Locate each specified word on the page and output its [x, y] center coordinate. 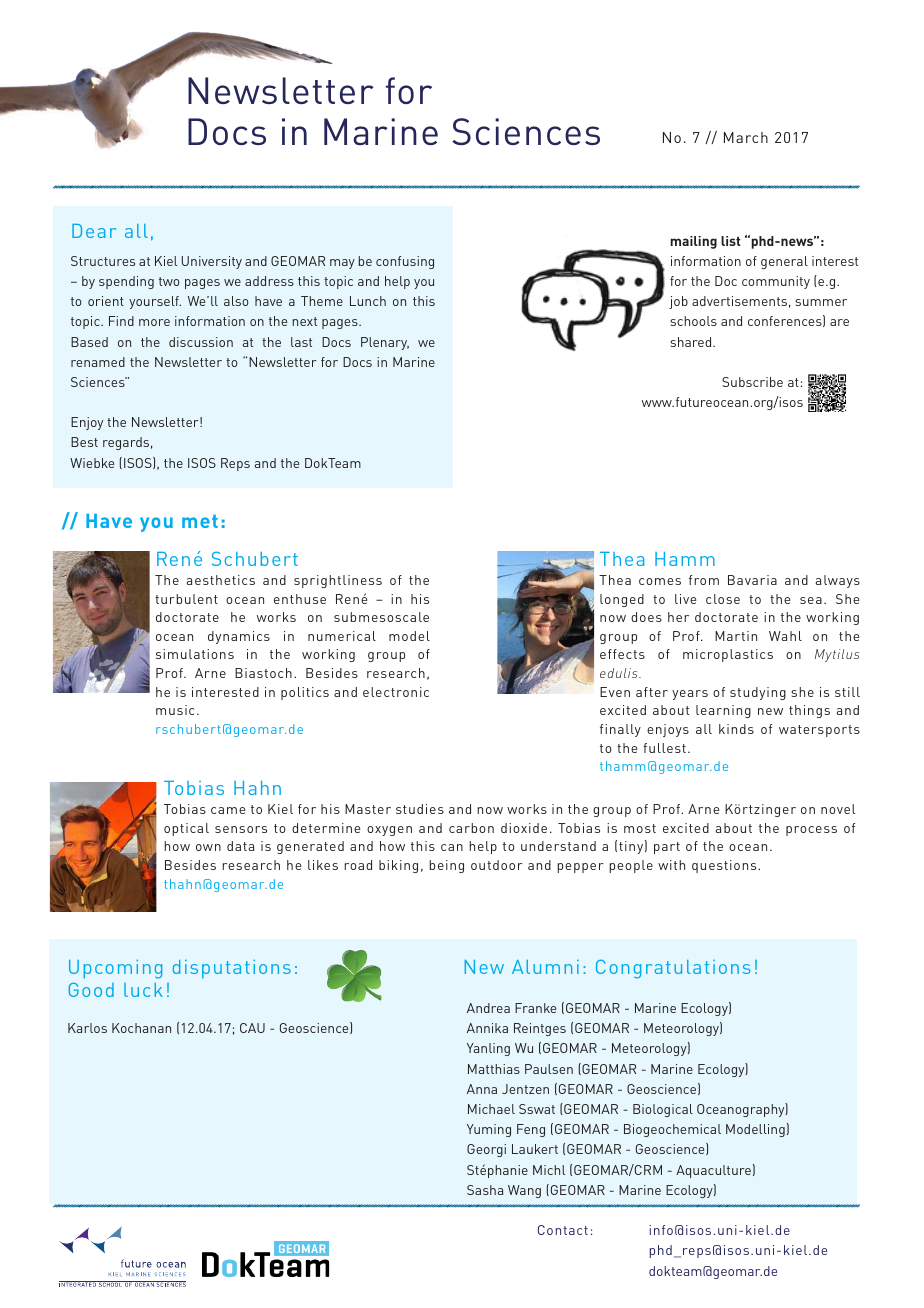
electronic [396, 692]
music [175, 710]
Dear [94, 231]
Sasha [485, 1190]
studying [758, 693]
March [746, 137]
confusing [405, 262]
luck [143, 990]
